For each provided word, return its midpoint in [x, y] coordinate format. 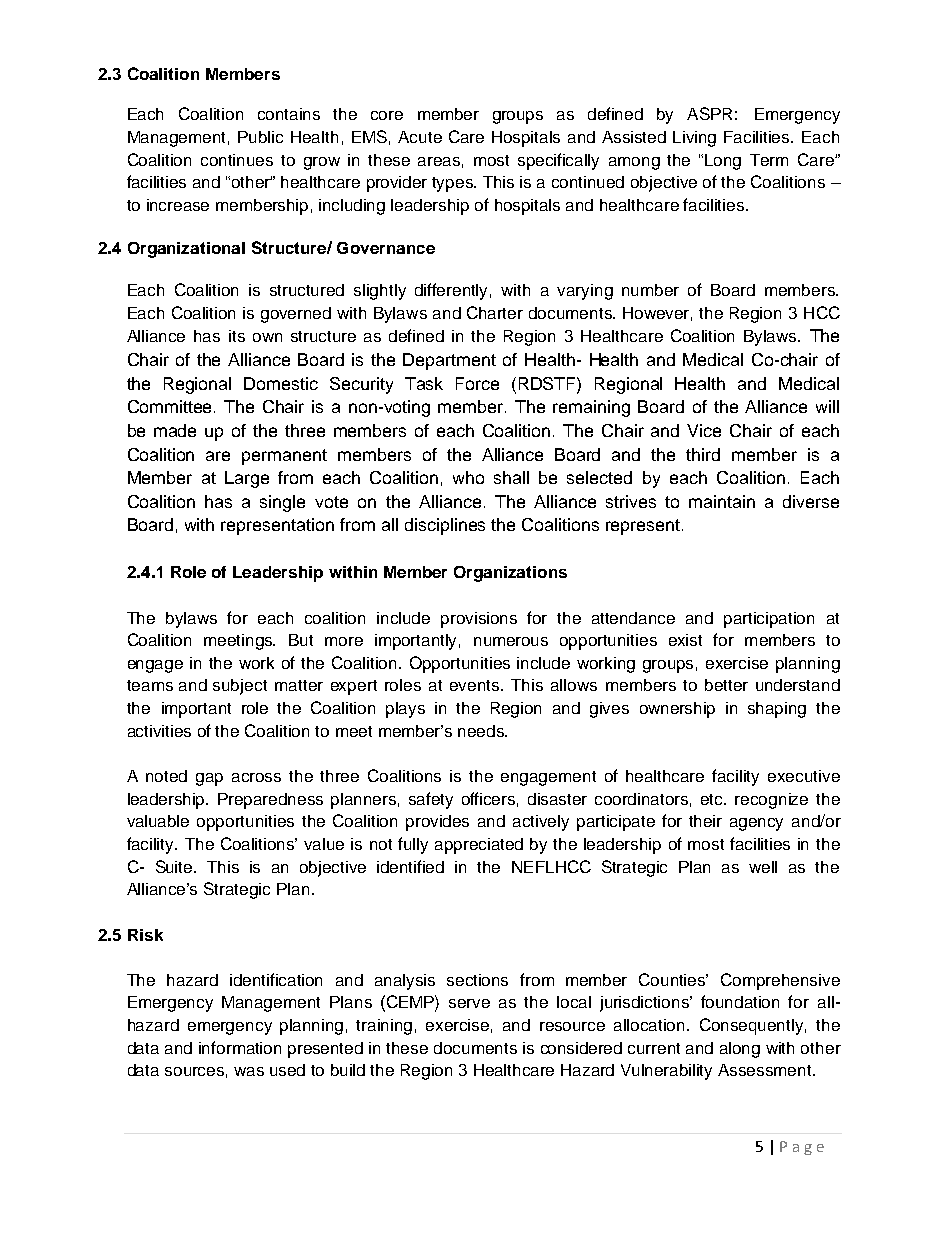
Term [769, 160]
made [175, 430]
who [468, 477]
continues [237, 160]
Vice [704, 430]
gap [209, 779]
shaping [777, 710]
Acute [420, 137]
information [240, 1047]
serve [469, 1003]
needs [482, 731]
